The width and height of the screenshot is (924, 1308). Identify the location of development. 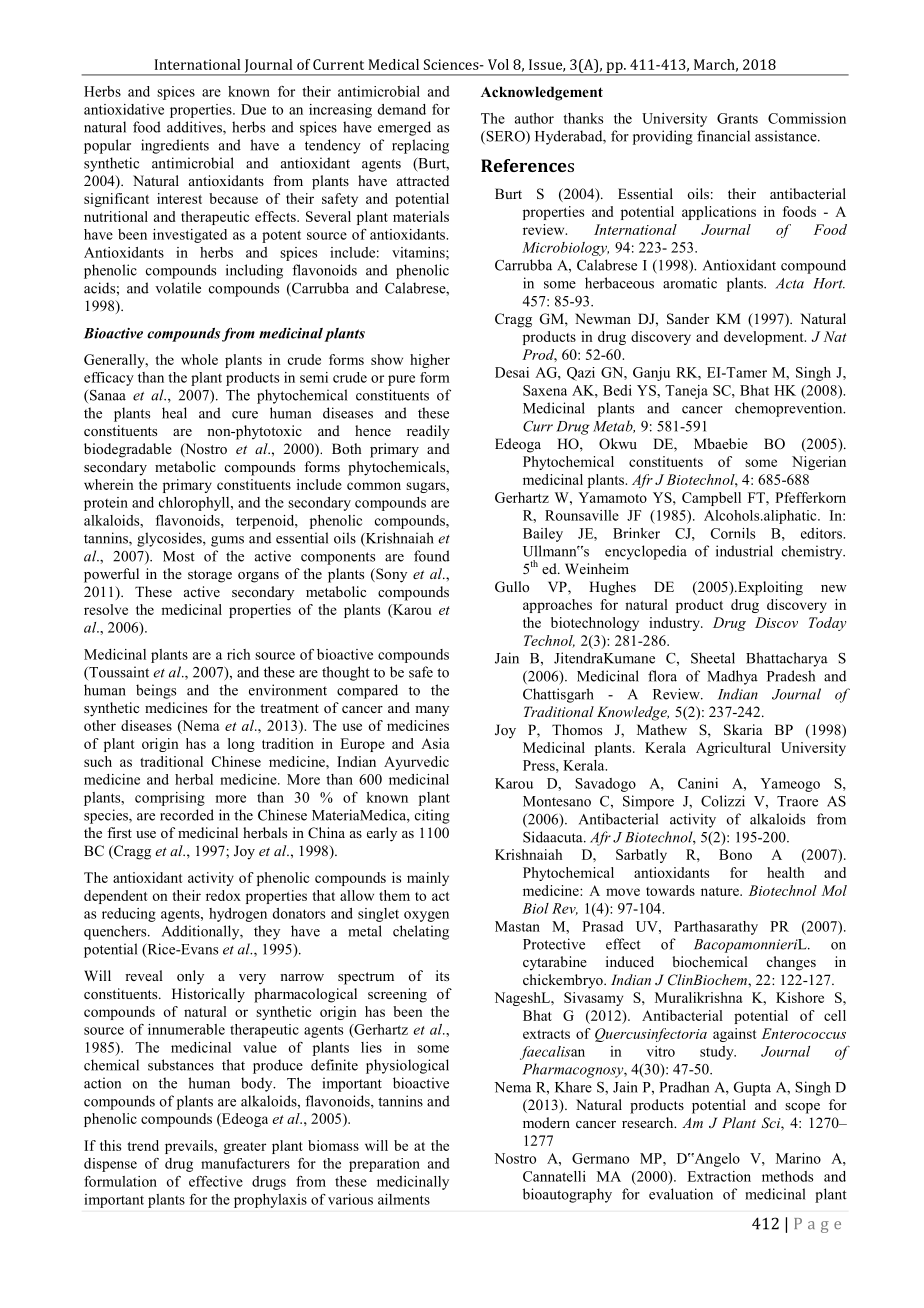
(765, 338).
